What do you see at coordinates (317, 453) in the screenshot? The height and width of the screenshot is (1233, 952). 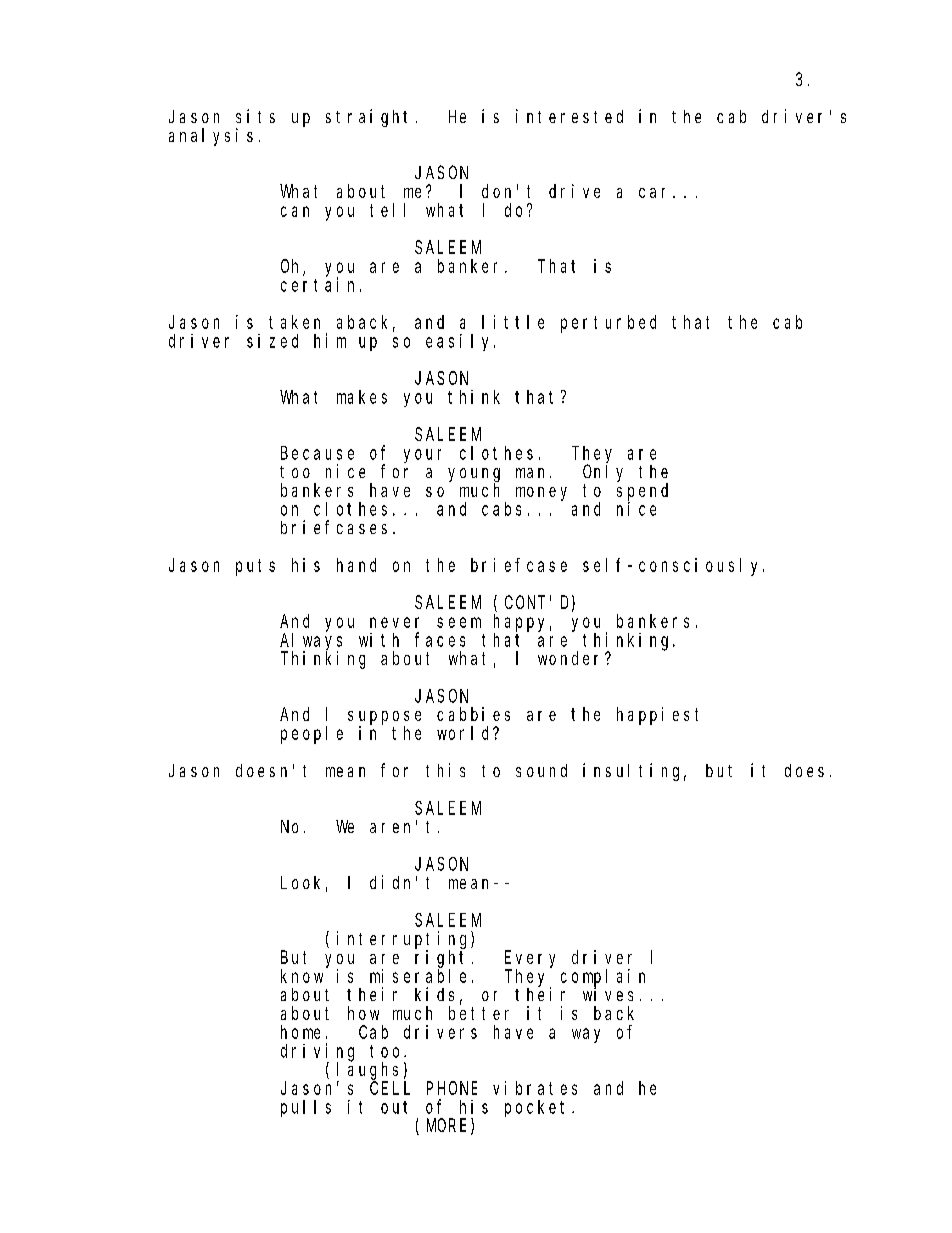 I see `Because` at bounding box center [317, 453].
